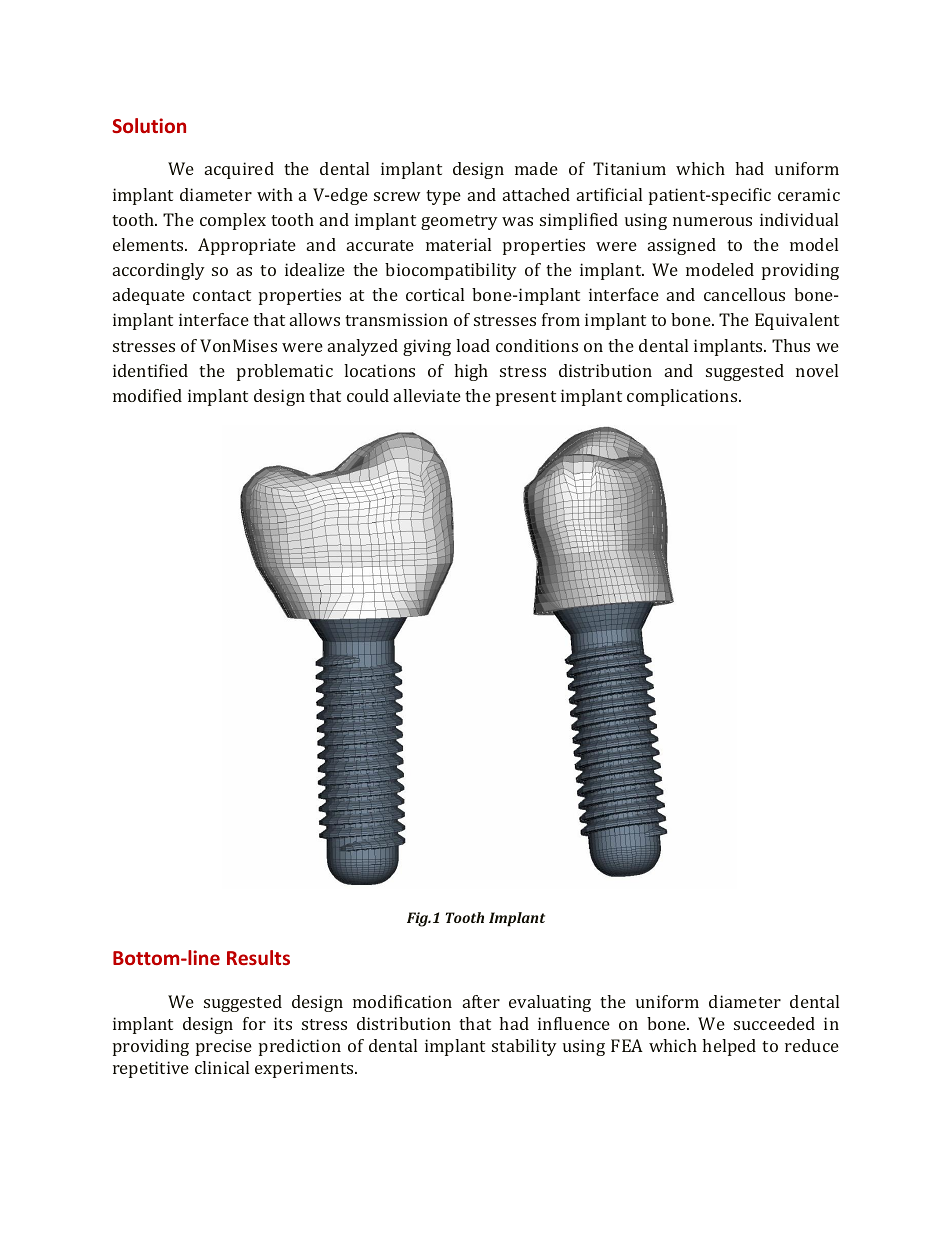  Describe the element at coordinates (471, 372) in the image. I see `high` at that location.
